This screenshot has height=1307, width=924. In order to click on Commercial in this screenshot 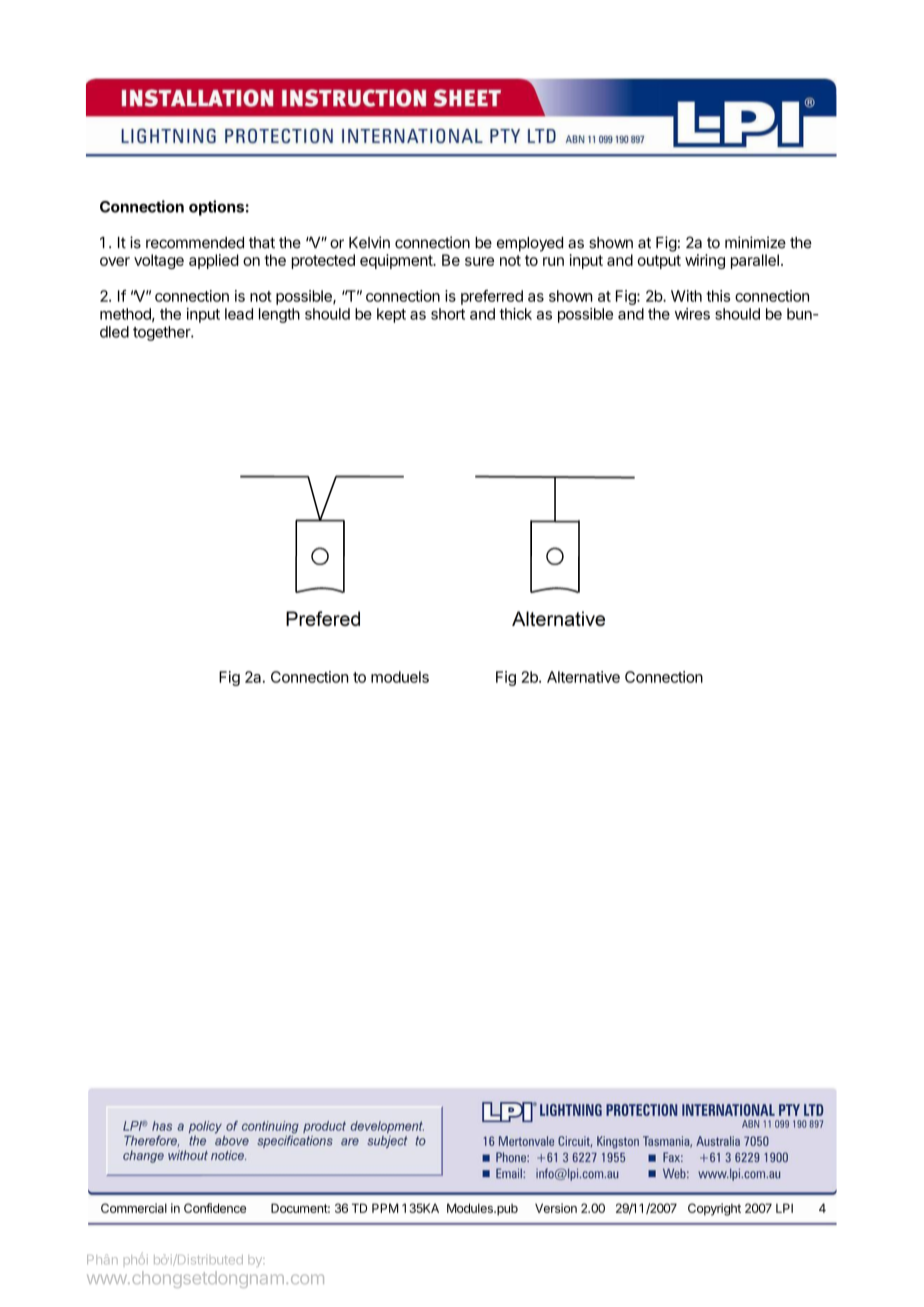, I will do `click(134, 1208)`.
